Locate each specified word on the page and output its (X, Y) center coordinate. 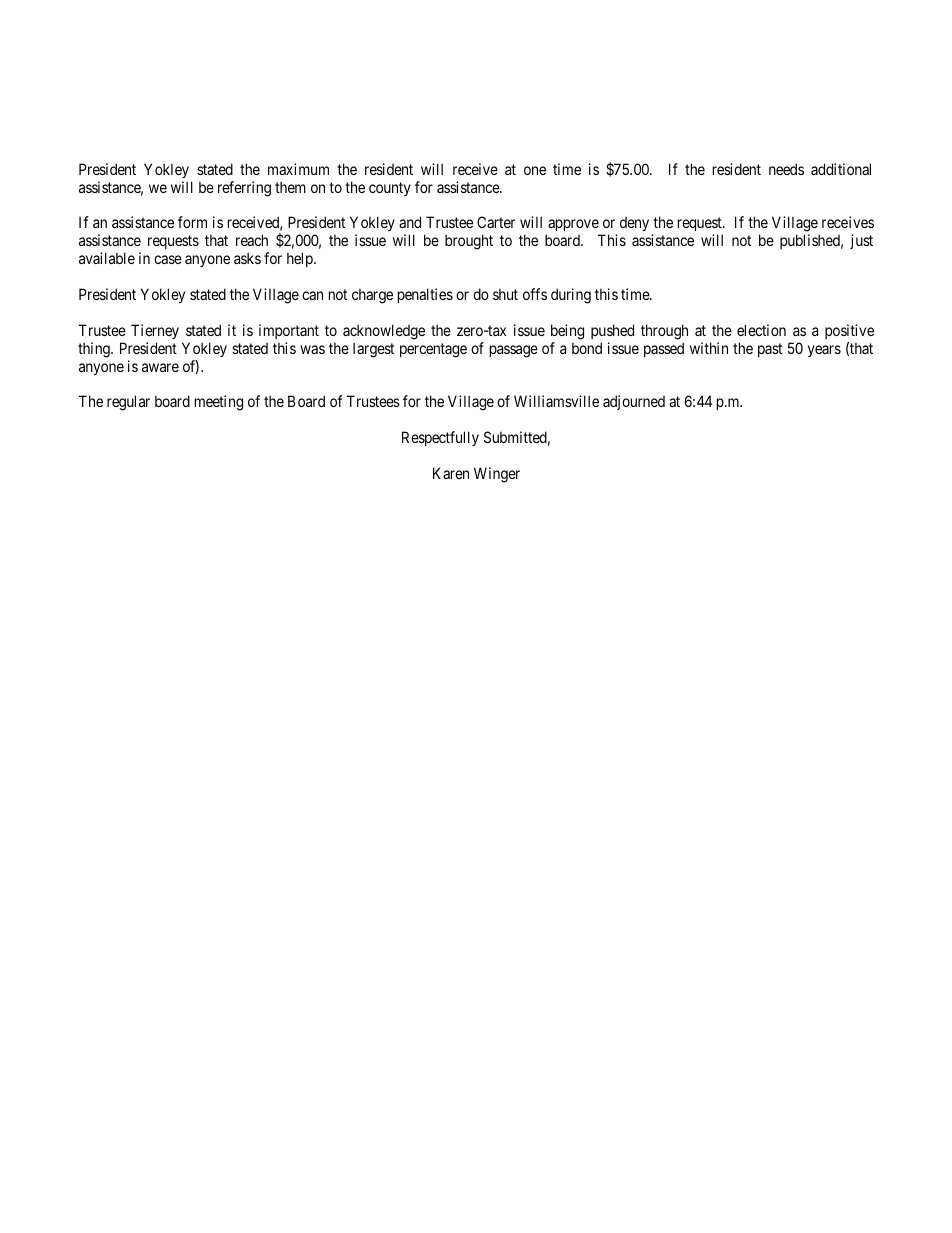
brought (469, 242)
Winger (497, 475)
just (861, 241)
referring (244, 189)
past (770, 350)
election (761, 330)
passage (514, 351)
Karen (451, 473)
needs (786, 169)
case (168, 259)
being (567, 332)
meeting (219, 403)
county (390, 189)
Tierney (155, 331)
